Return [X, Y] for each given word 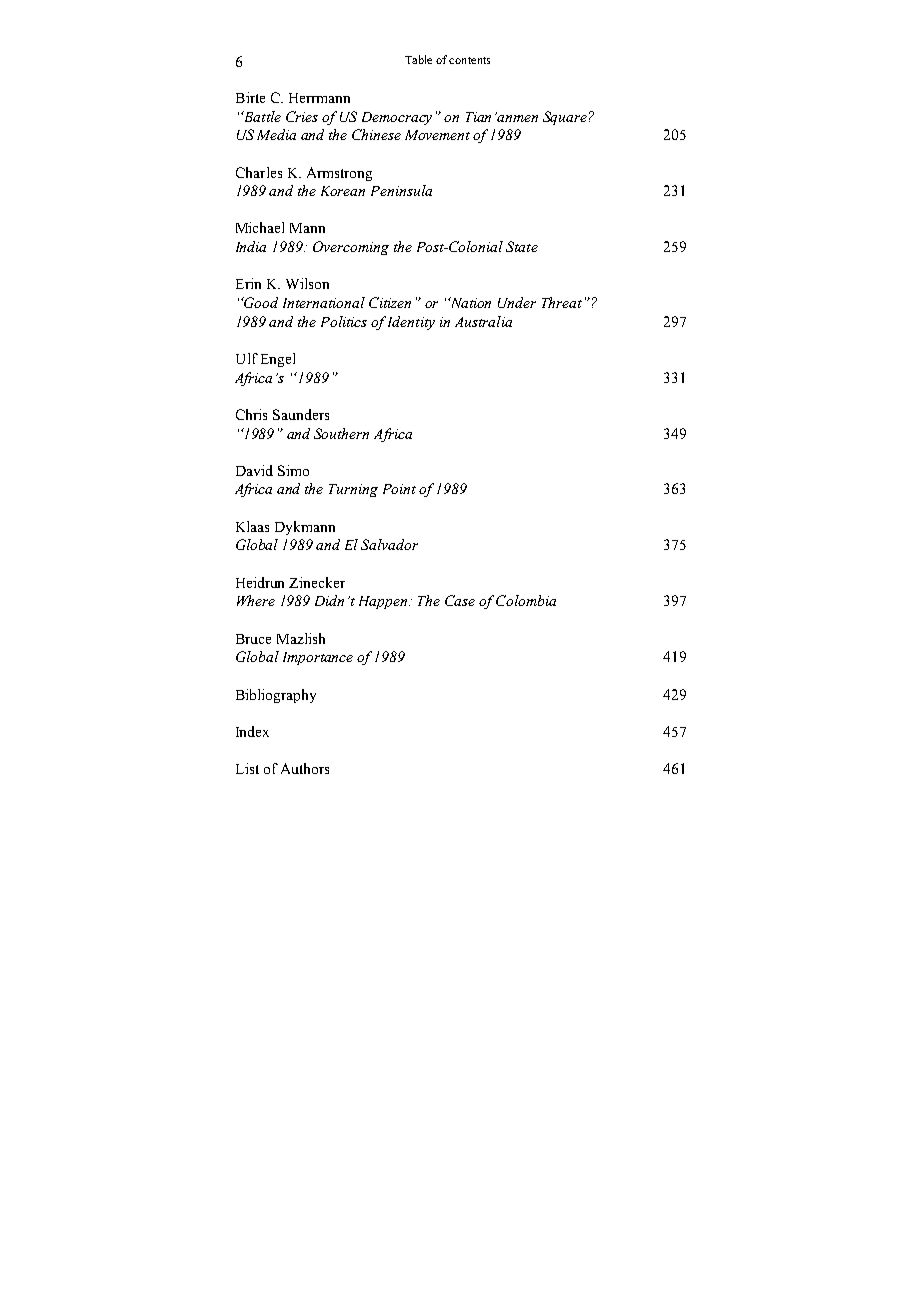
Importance [318, 658]
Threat [562, 302]
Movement [437, 135]
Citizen [390, 302]
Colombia [526, 600]
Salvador [389, 544]
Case [460, 600]
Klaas [252, 526]
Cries [302, 116]
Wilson [307, 283]
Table [418, 59]
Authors [305, 768]
